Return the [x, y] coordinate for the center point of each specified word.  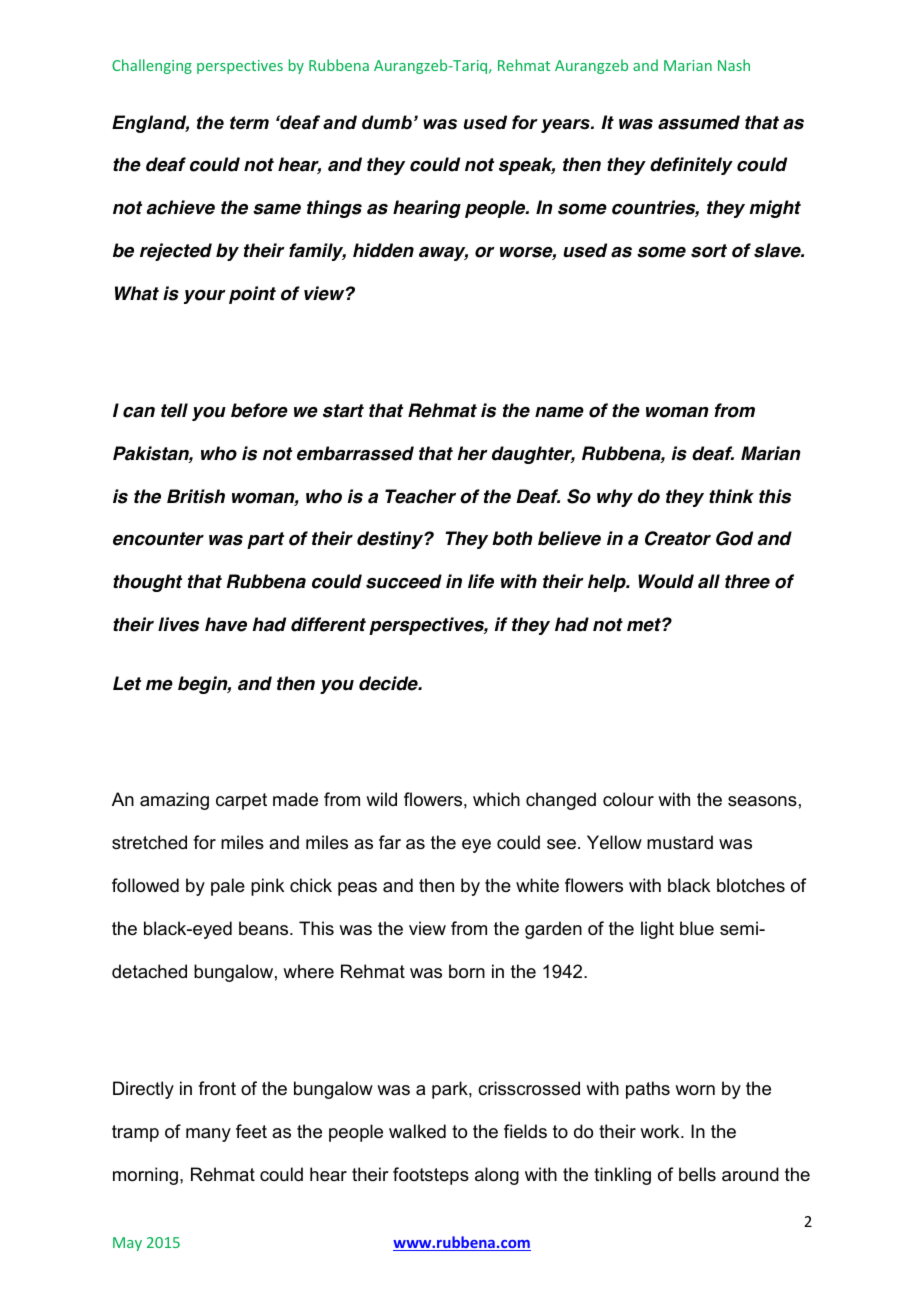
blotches [751, 885]
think [731, 496]
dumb [387, 122]
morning [145, 1176]
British [196, 496]
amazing [174, 801]
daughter [533, 455]
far [390, 842]
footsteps [431, 1176]
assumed [699, 122]
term [249, 123]
